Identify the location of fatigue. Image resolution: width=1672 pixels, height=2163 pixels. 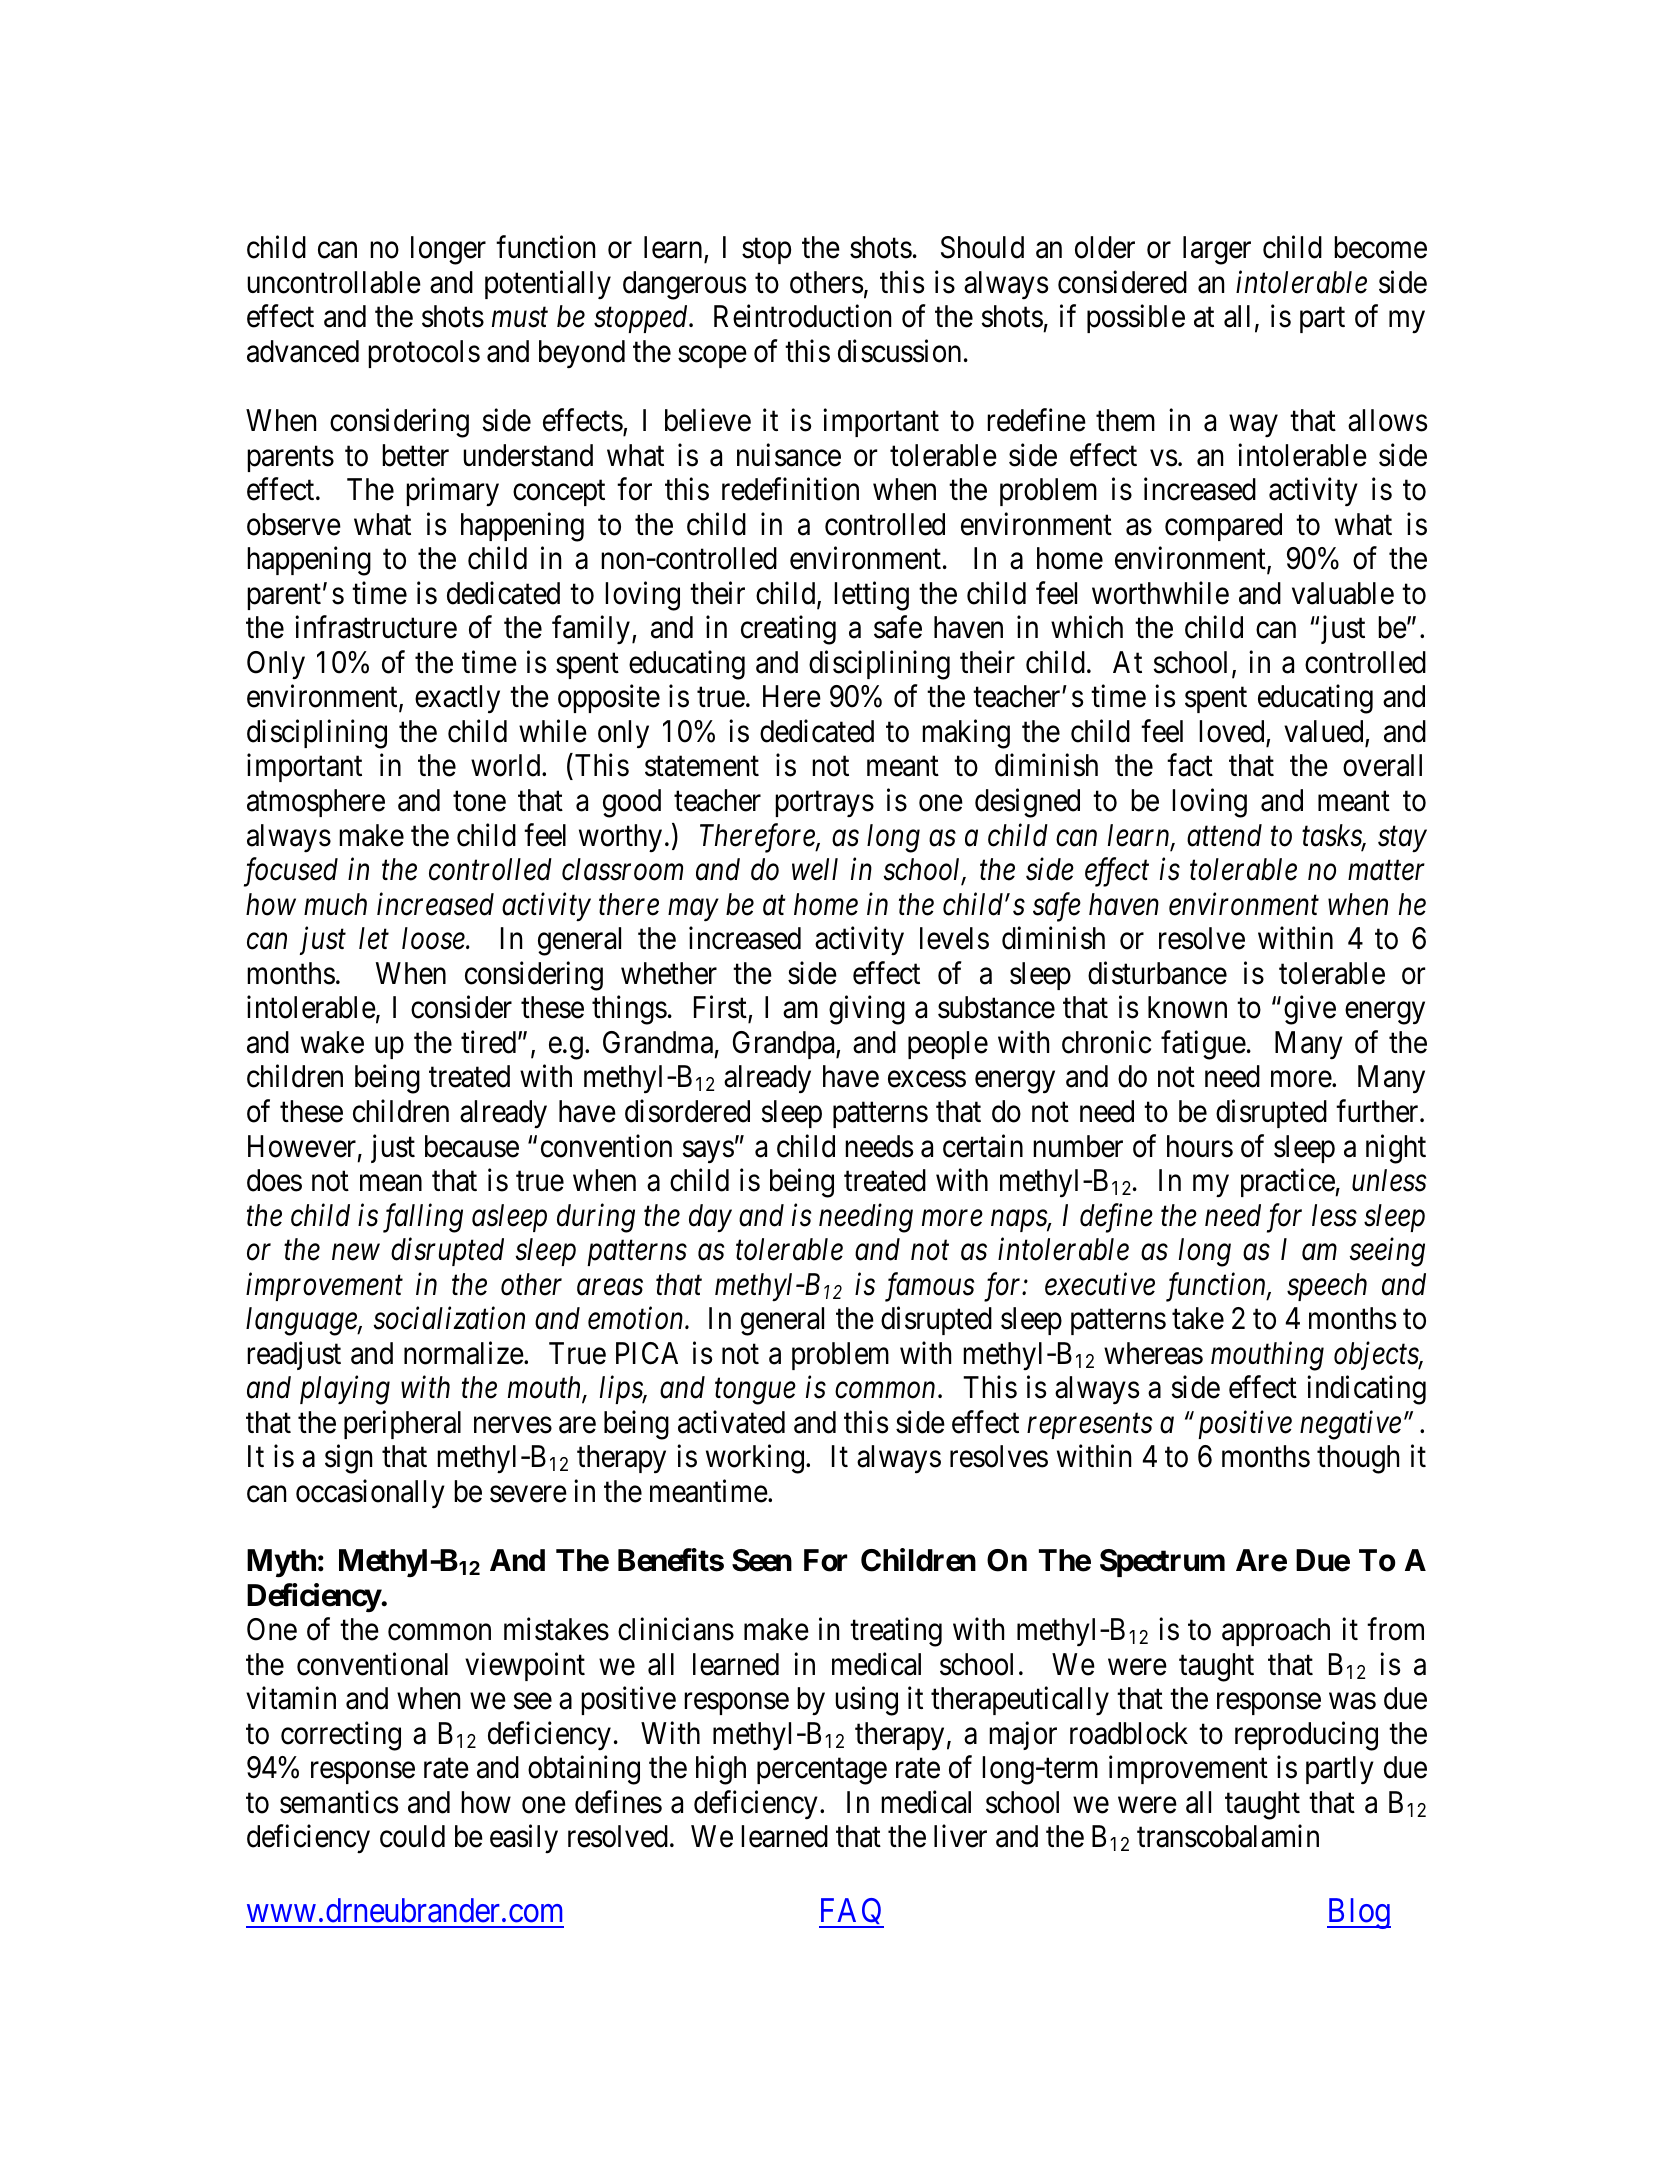
(1203, 1045).
